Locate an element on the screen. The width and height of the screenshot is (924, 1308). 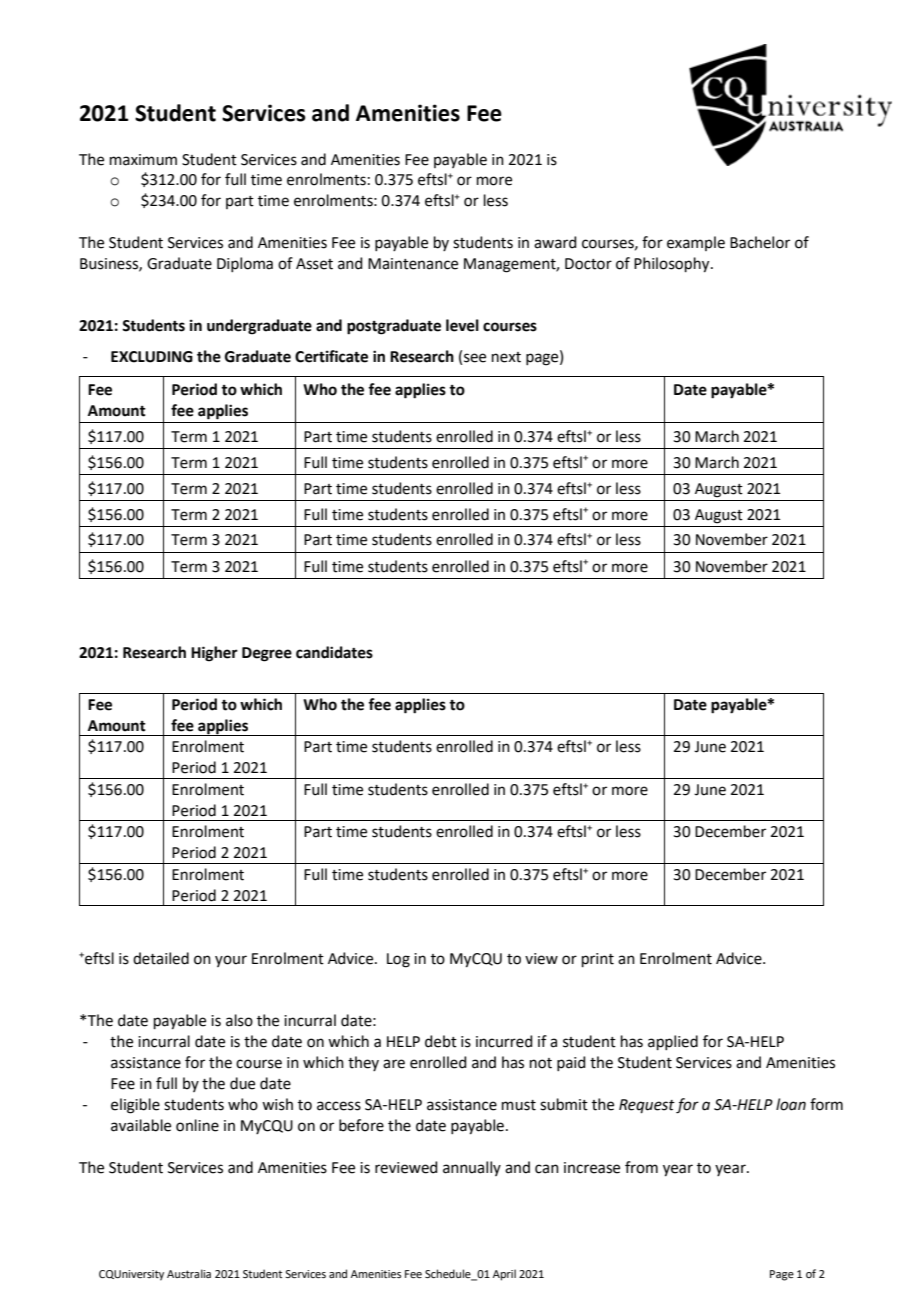
Australia is located at coordinates (189, 1273).
